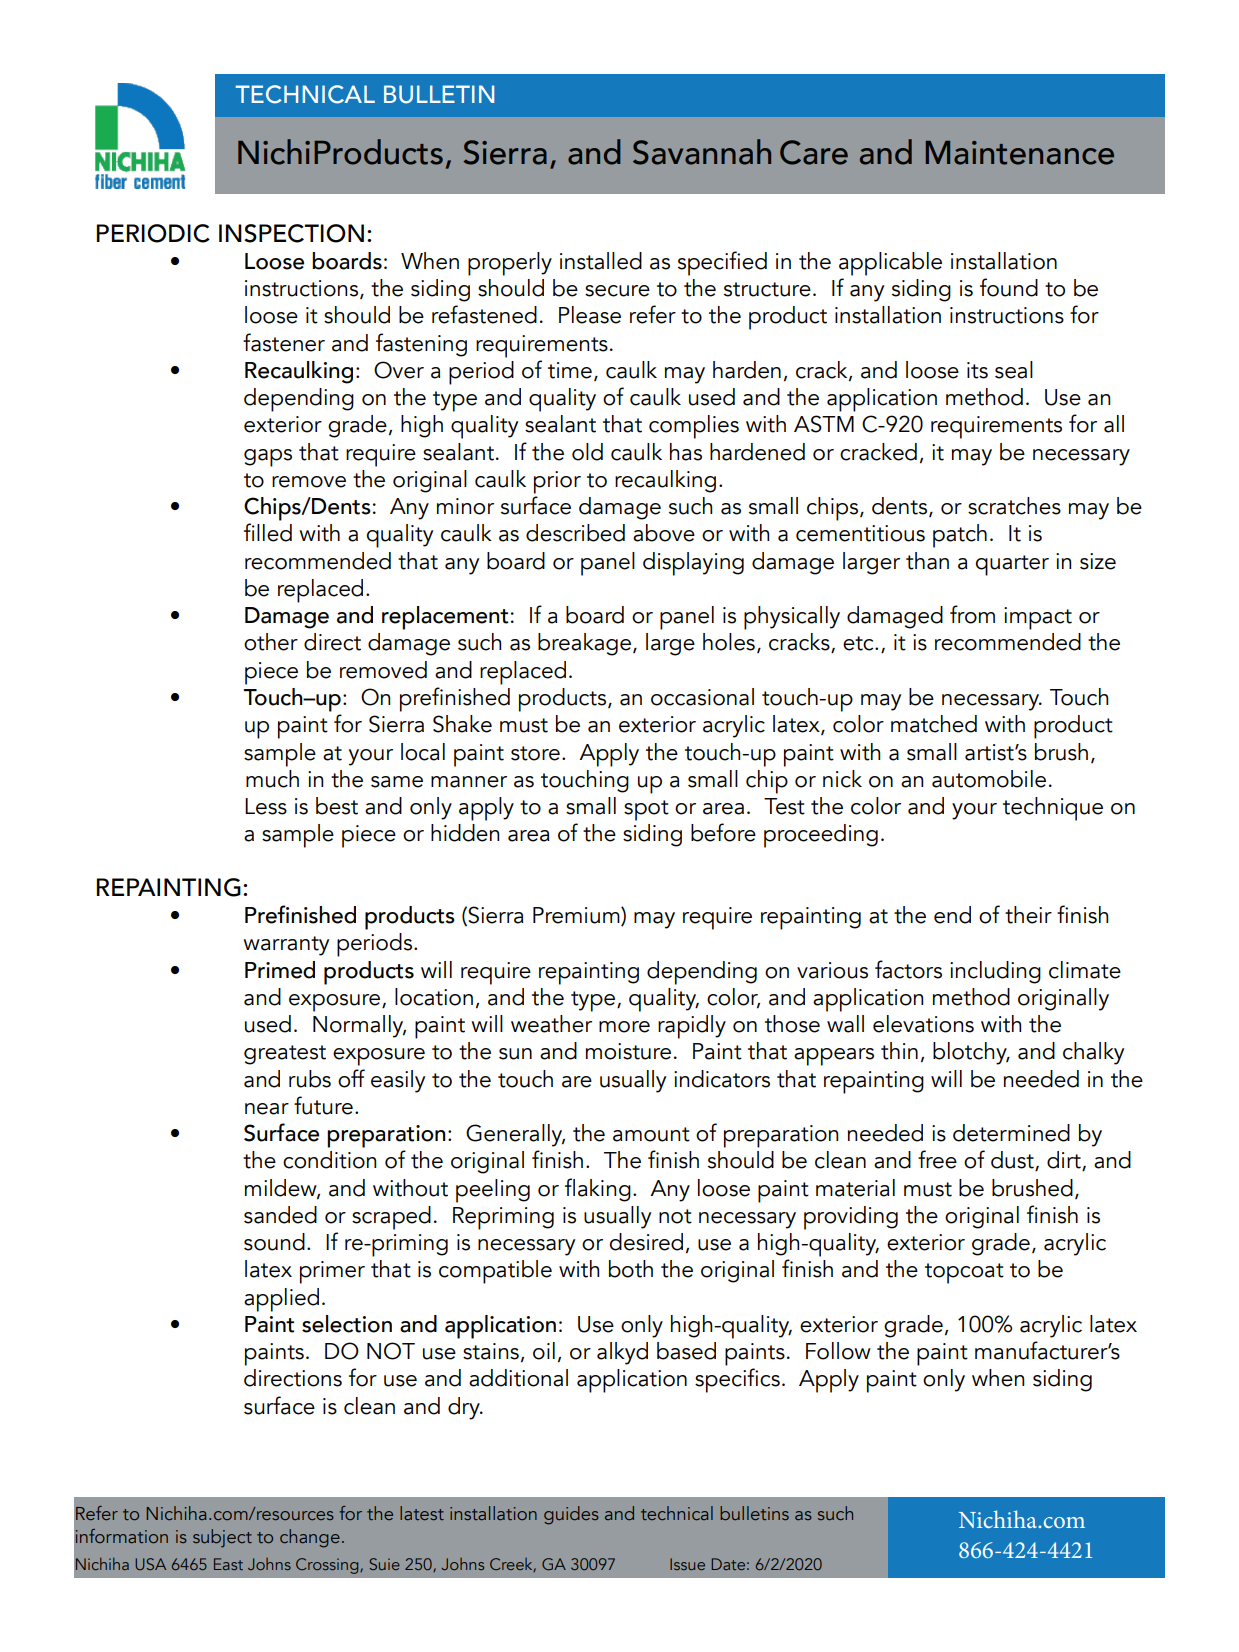 The image size is (1239, 1652). I want to click on rubs, so click(310, 1079).
